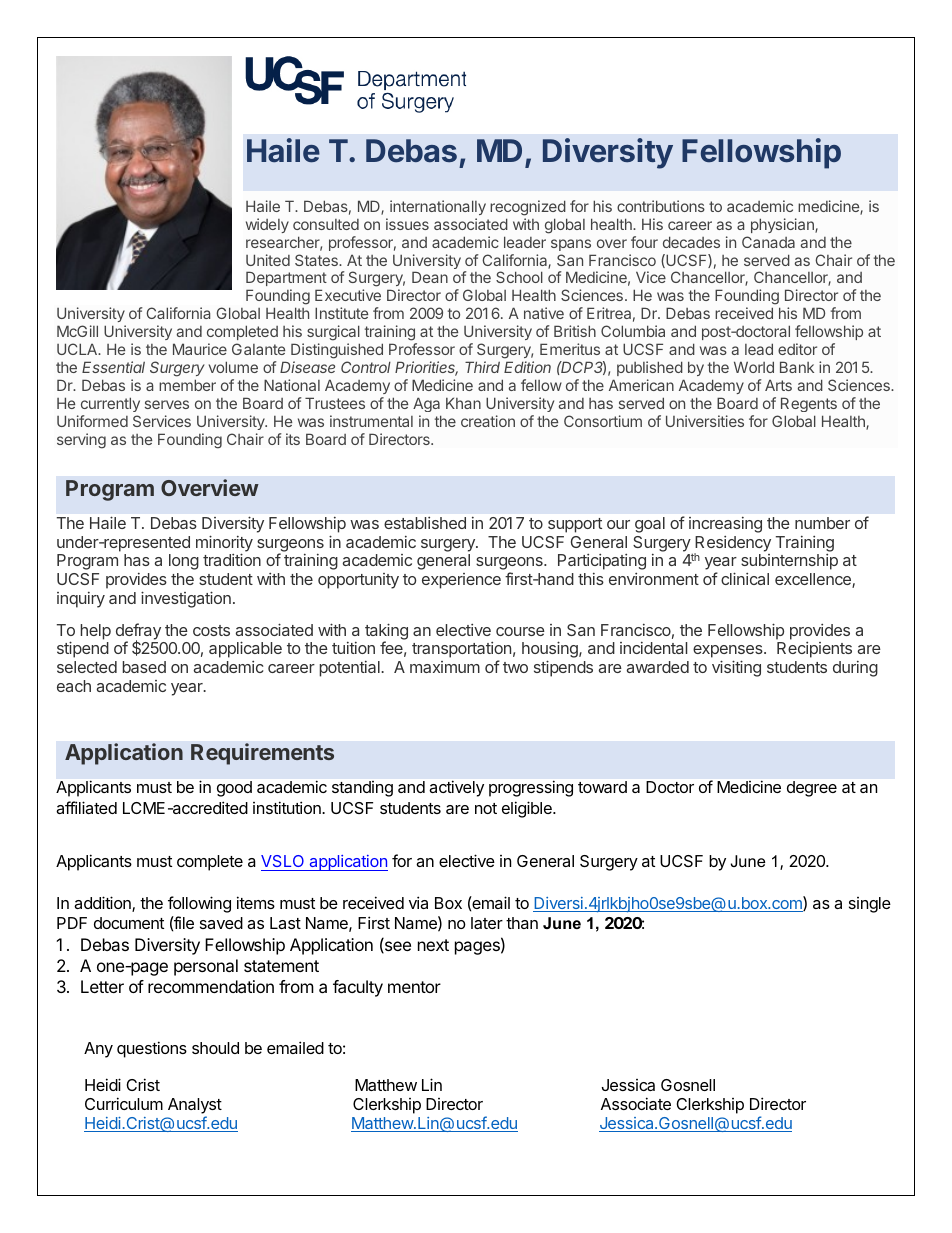 This screenshot has height=1233, width=952. Describe the element at coordinates (167, 404) in the screenshot. I see `serves` at that location.
